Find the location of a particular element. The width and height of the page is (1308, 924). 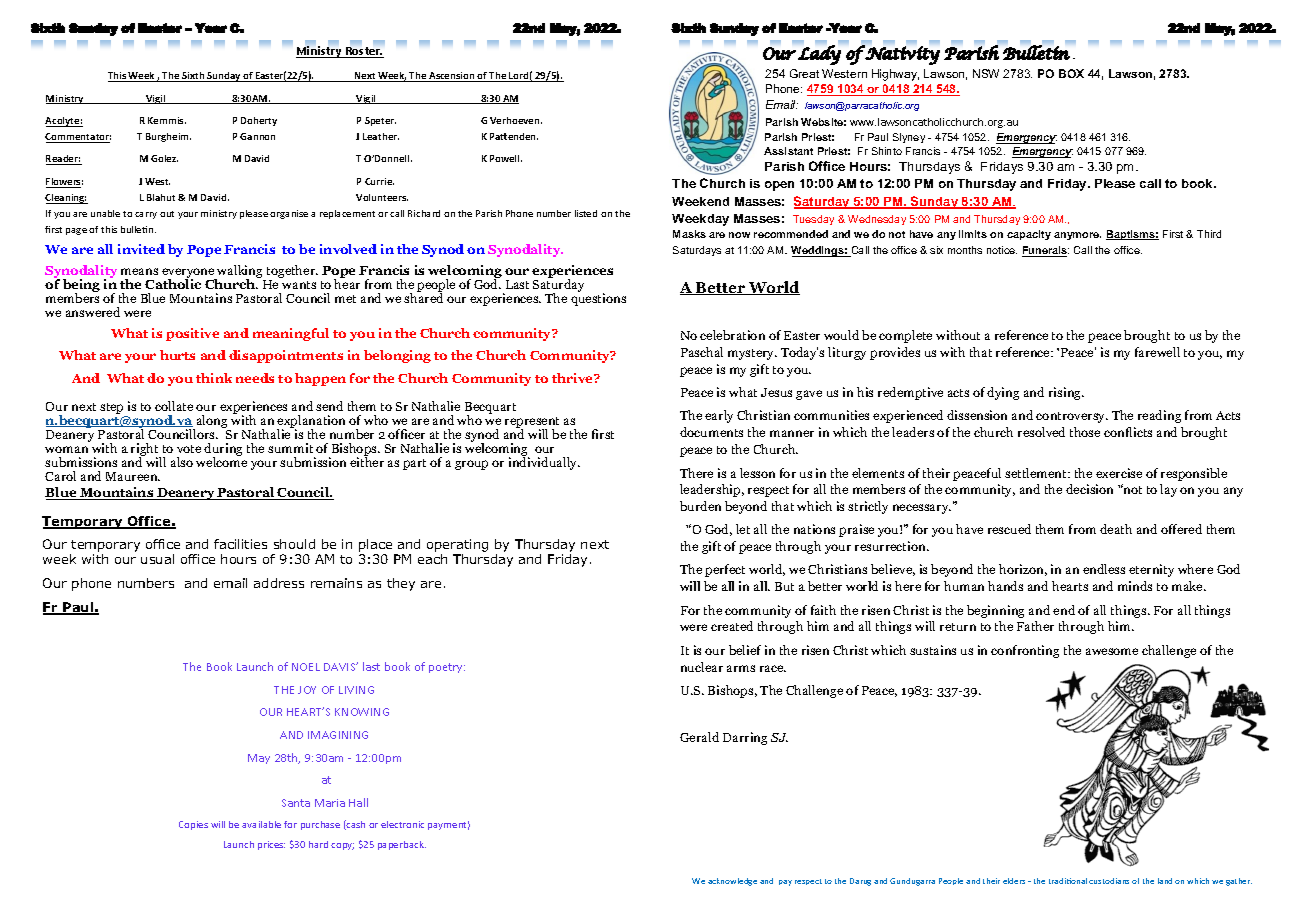

Great is located at coordinates (804, 73).
